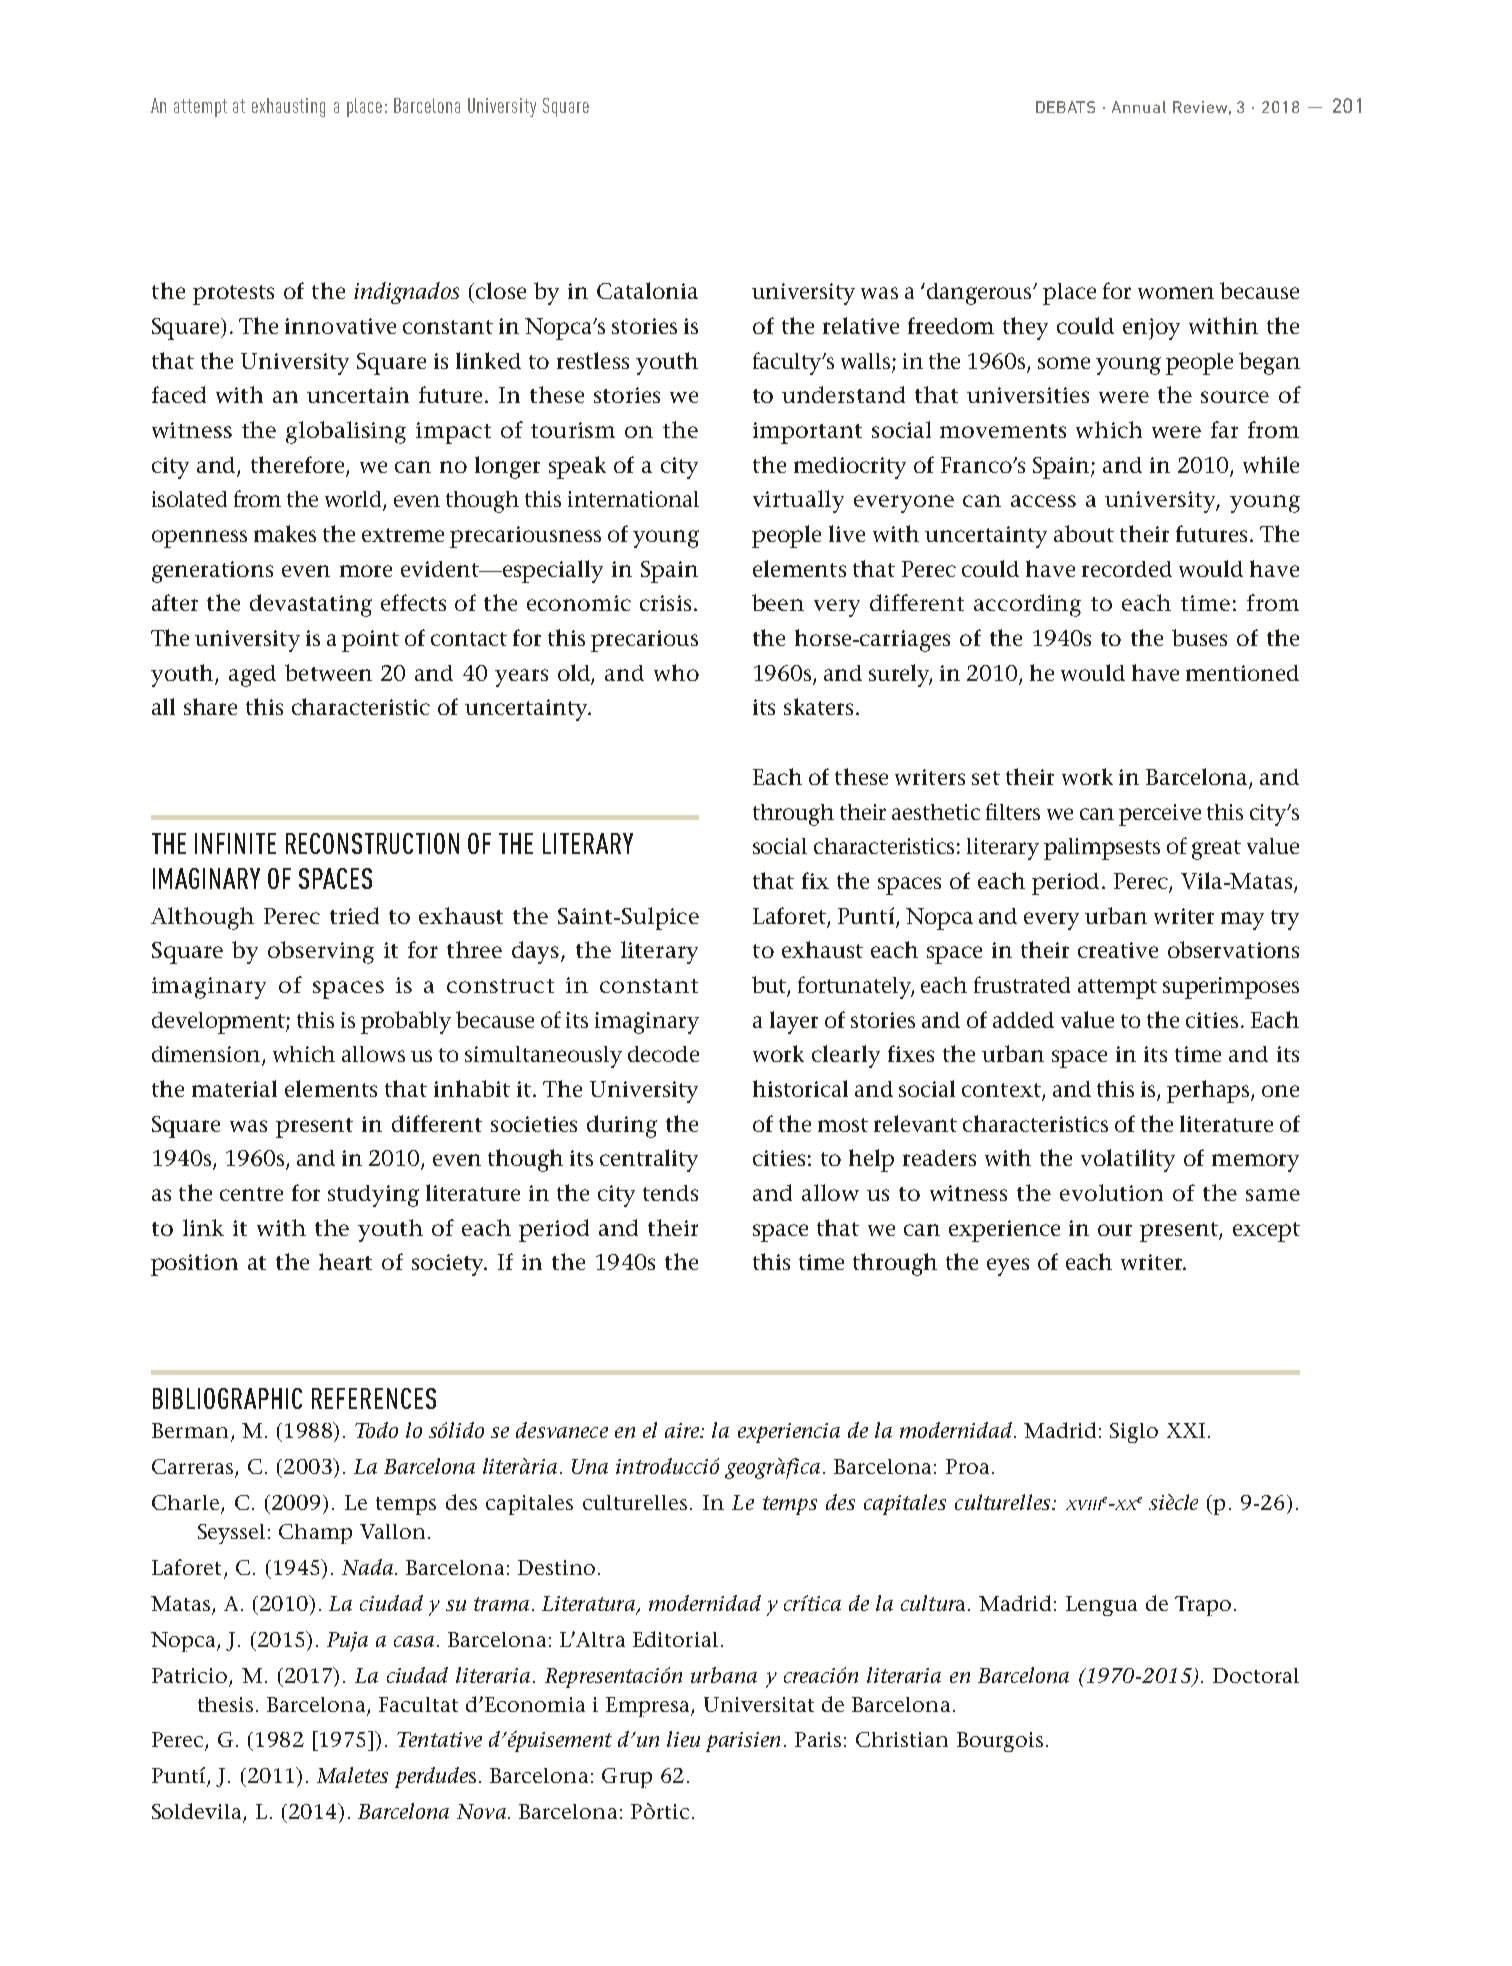 The height and width of the document is (1966, 1512). Describe the element at coordinates (794, 1022) in the document. I see `layer` at that location.
